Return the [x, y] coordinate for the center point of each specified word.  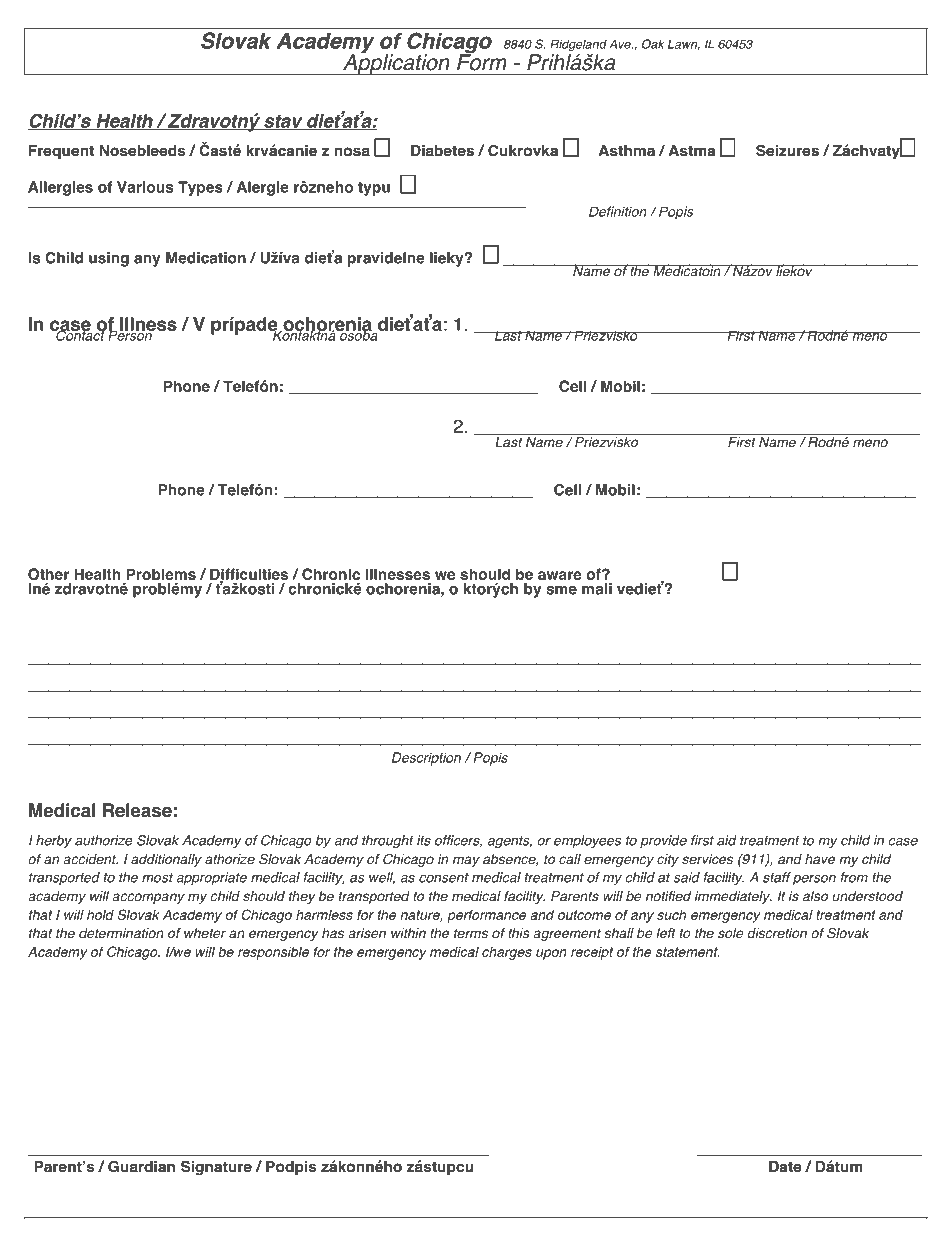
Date [785, 1167]
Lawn [684, 44]
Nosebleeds [142, 151]
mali [597, 589]
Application [396, 63]
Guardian [141, 1166]
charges [507, 953]
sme [561, 590]
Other [48, 574]
